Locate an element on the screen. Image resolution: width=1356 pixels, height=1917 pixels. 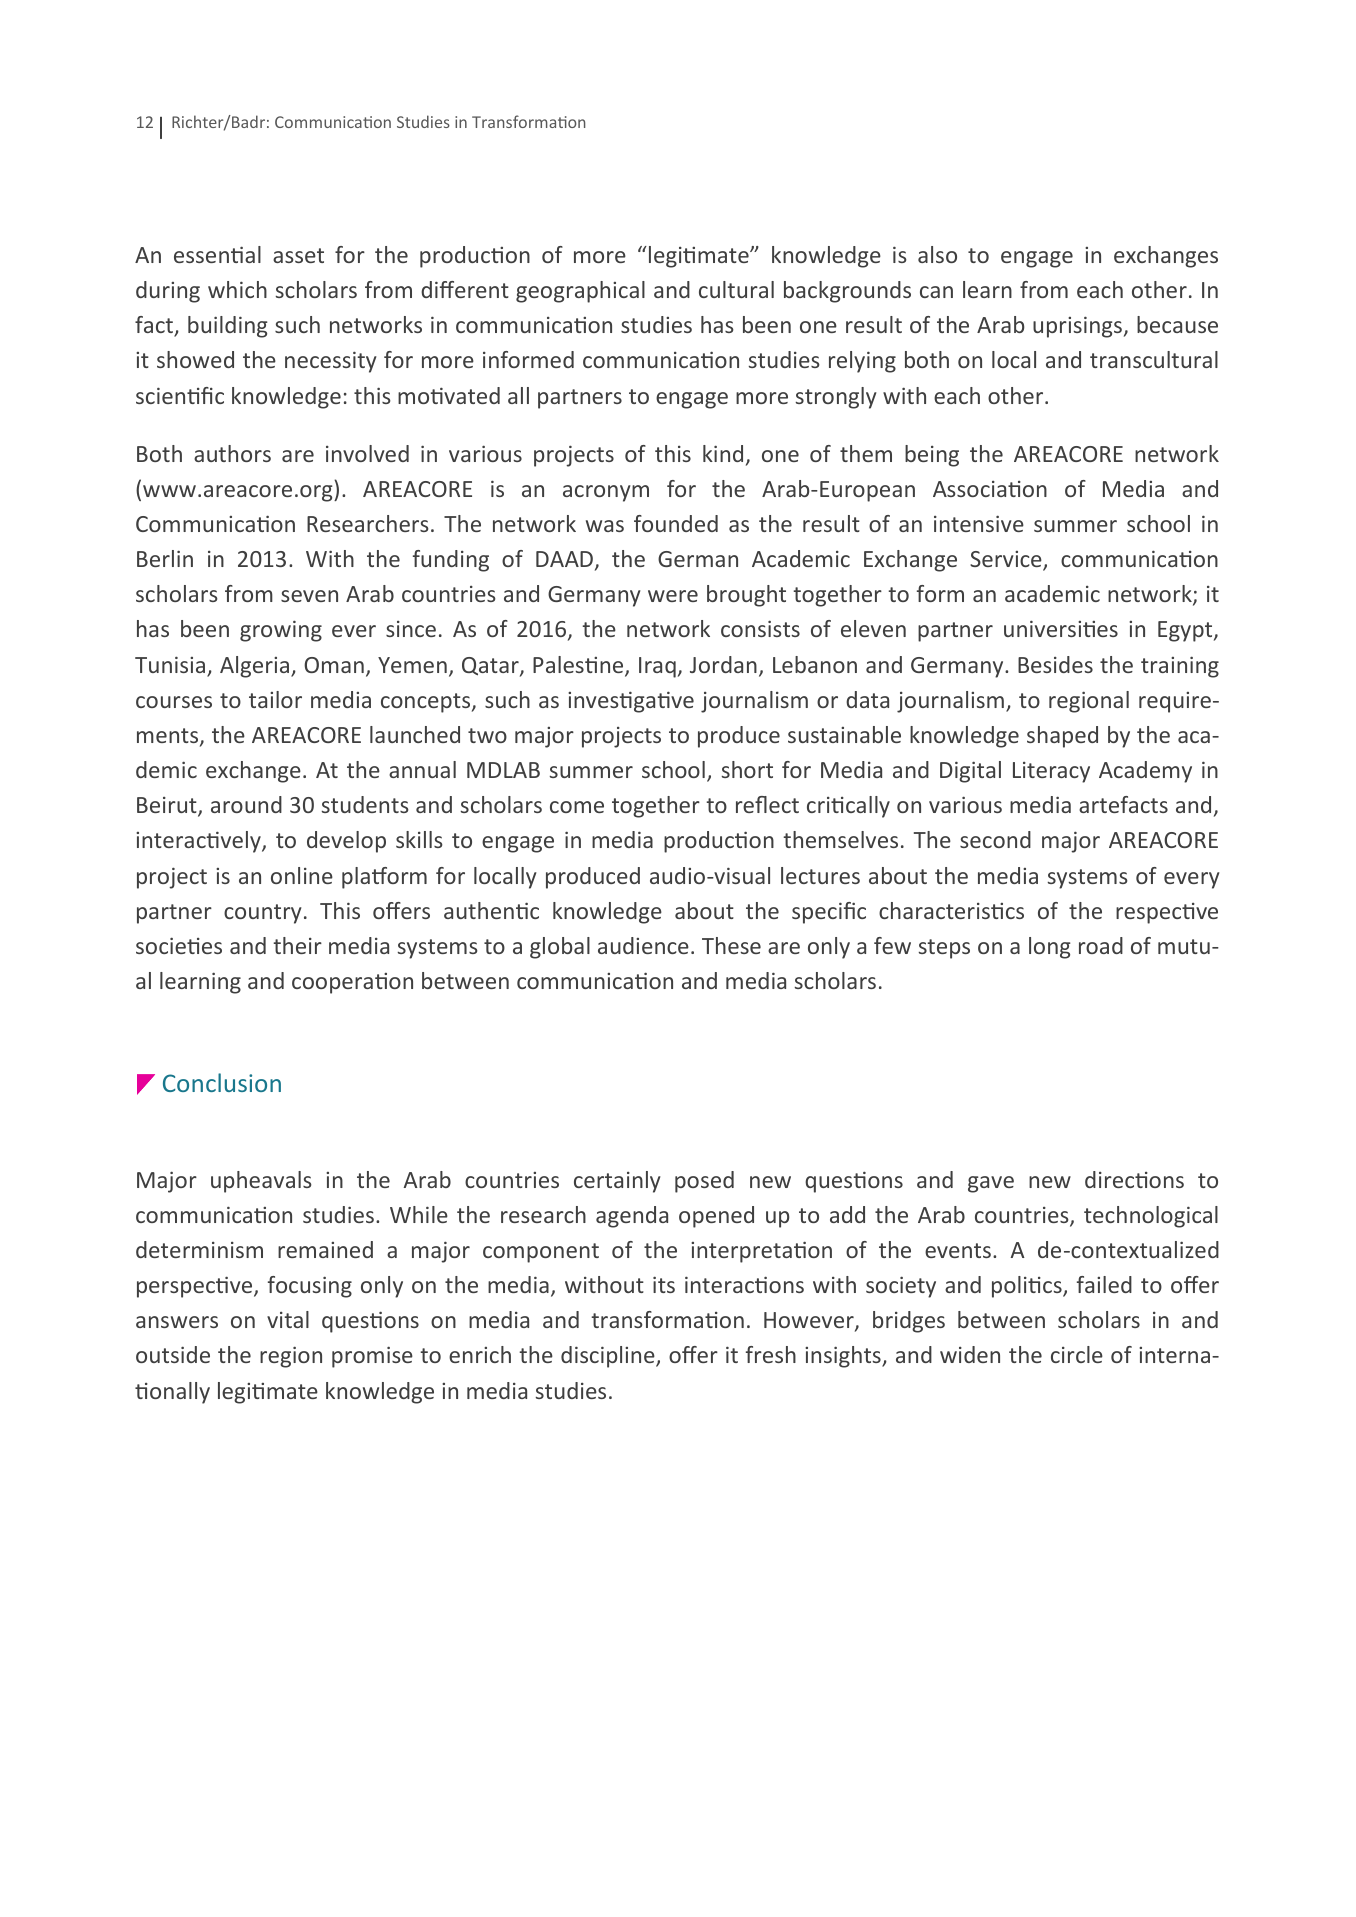
audience is located at coordinates (643, 945).
